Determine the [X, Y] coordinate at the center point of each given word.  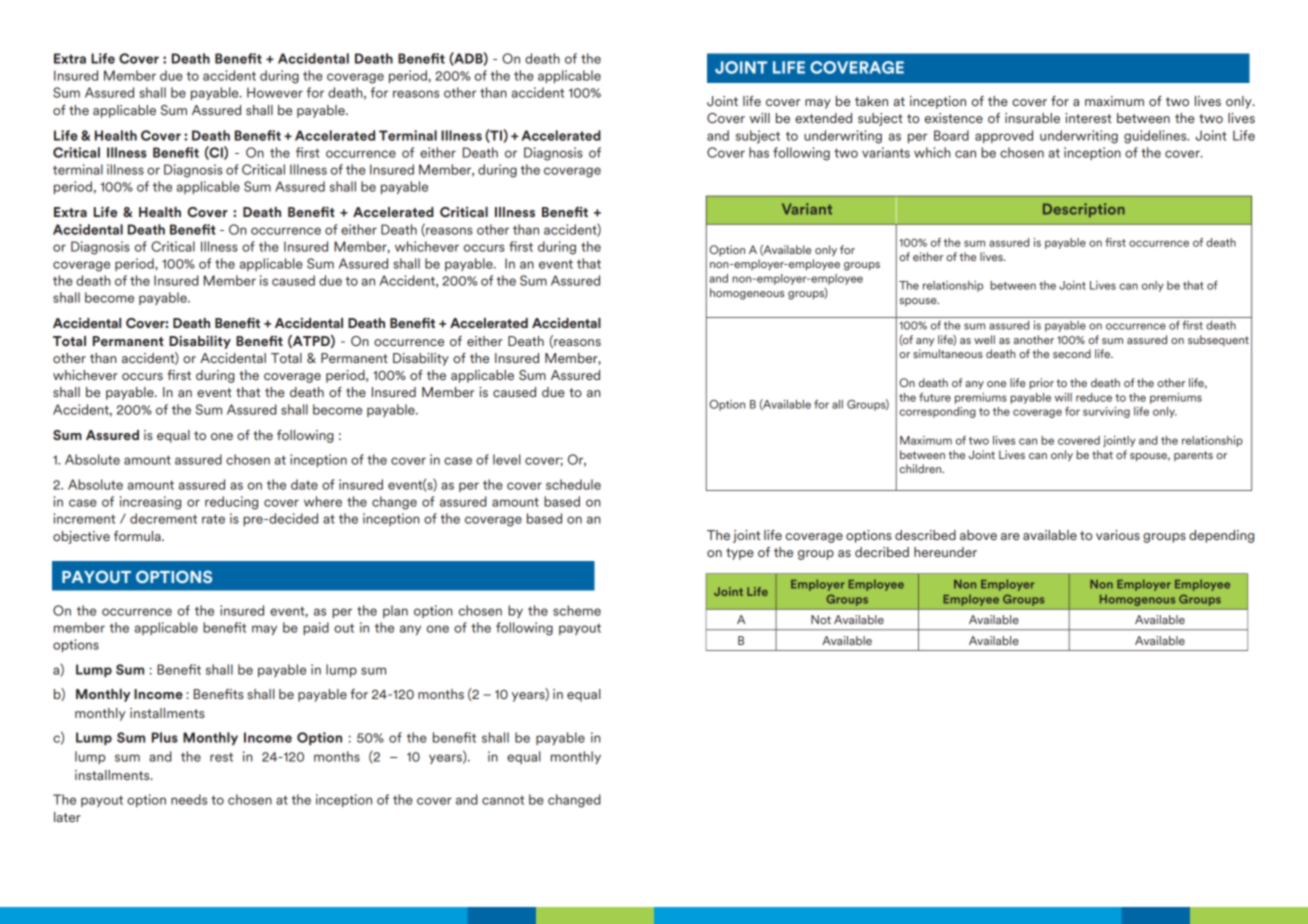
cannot [503, 800]
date [304, 484]
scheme [577, 610]
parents [1193, 456]
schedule [573, 484]
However [275, 92]
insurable [1032, 118]
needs [189, 799]
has [759, 152]
